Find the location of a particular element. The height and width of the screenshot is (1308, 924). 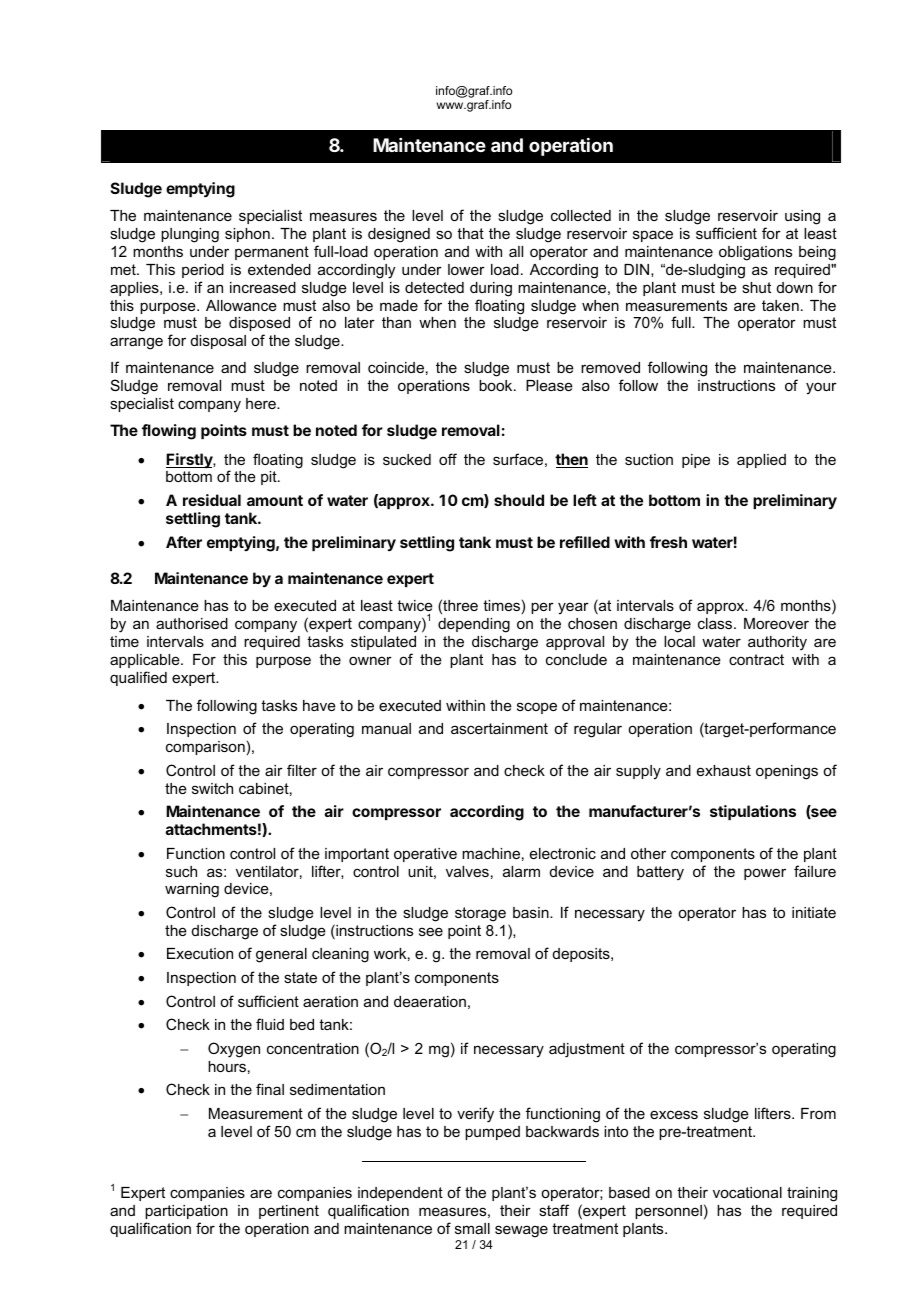

authorised is located at coordinates (192, 623).
